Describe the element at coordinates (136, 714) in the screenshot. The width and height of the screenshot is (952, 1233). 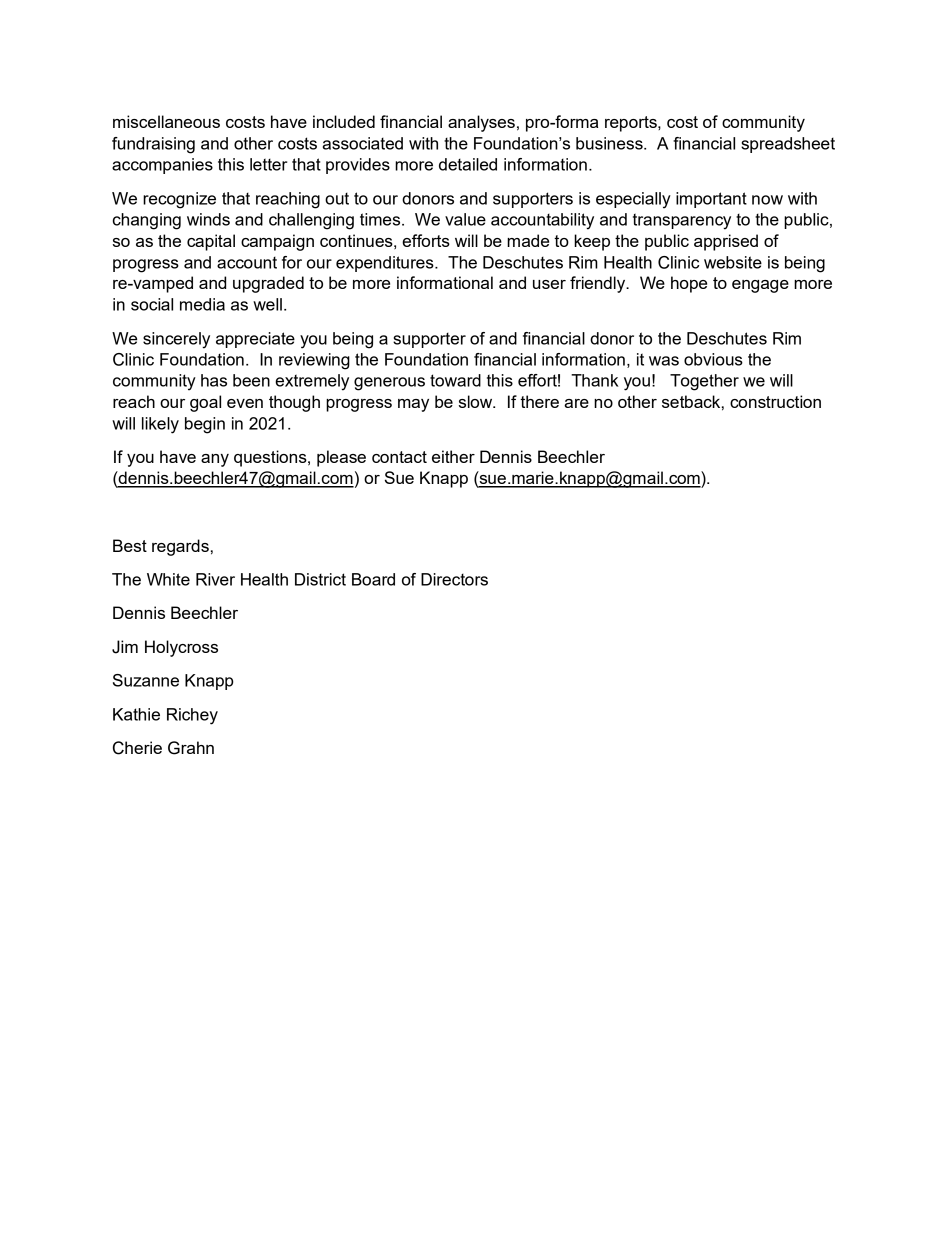
I see `Kathie` at that location.
